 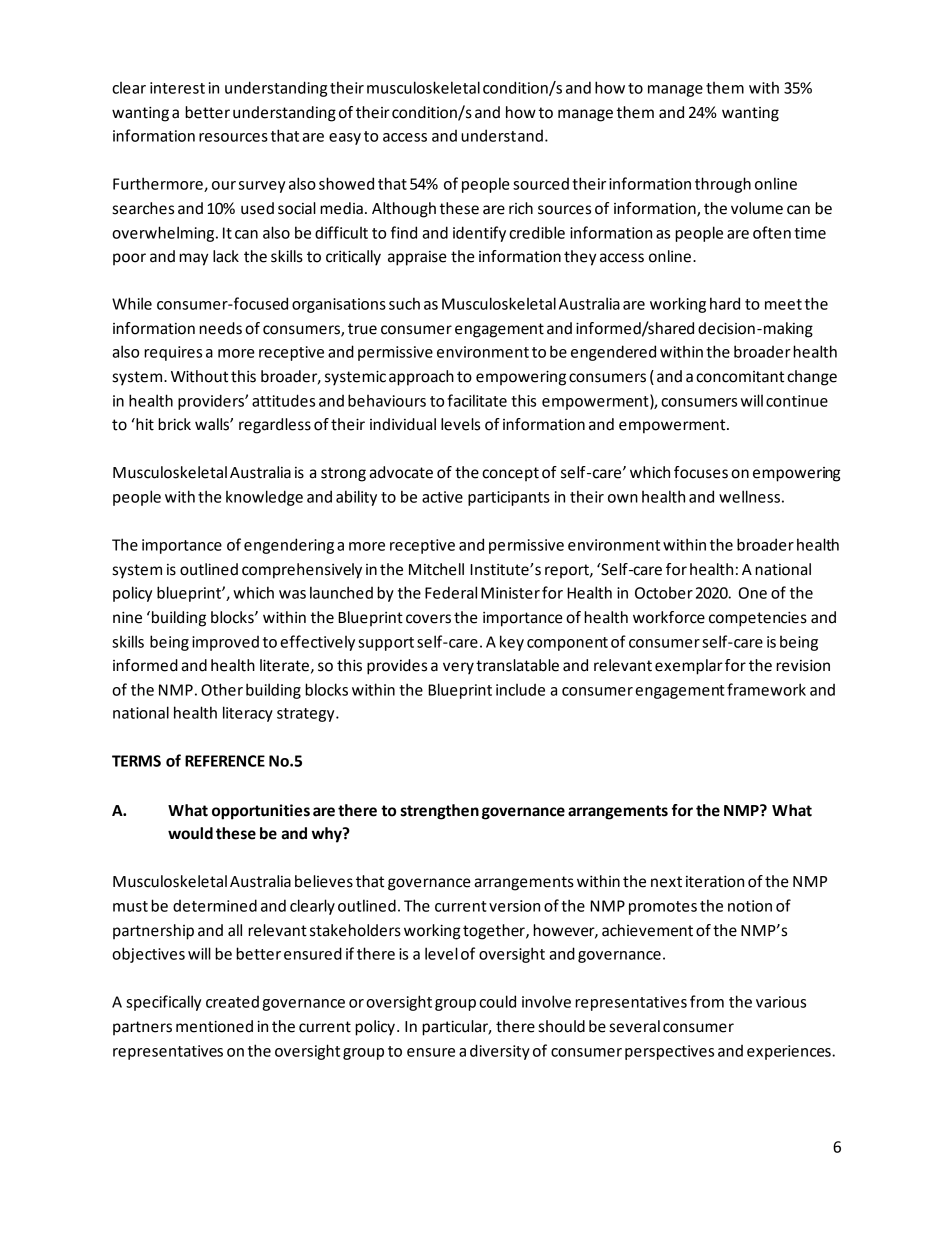 What do you see at coordinates (541, 184) in the screenshot?
I see `sourced` at bounding box center [541, 184].
